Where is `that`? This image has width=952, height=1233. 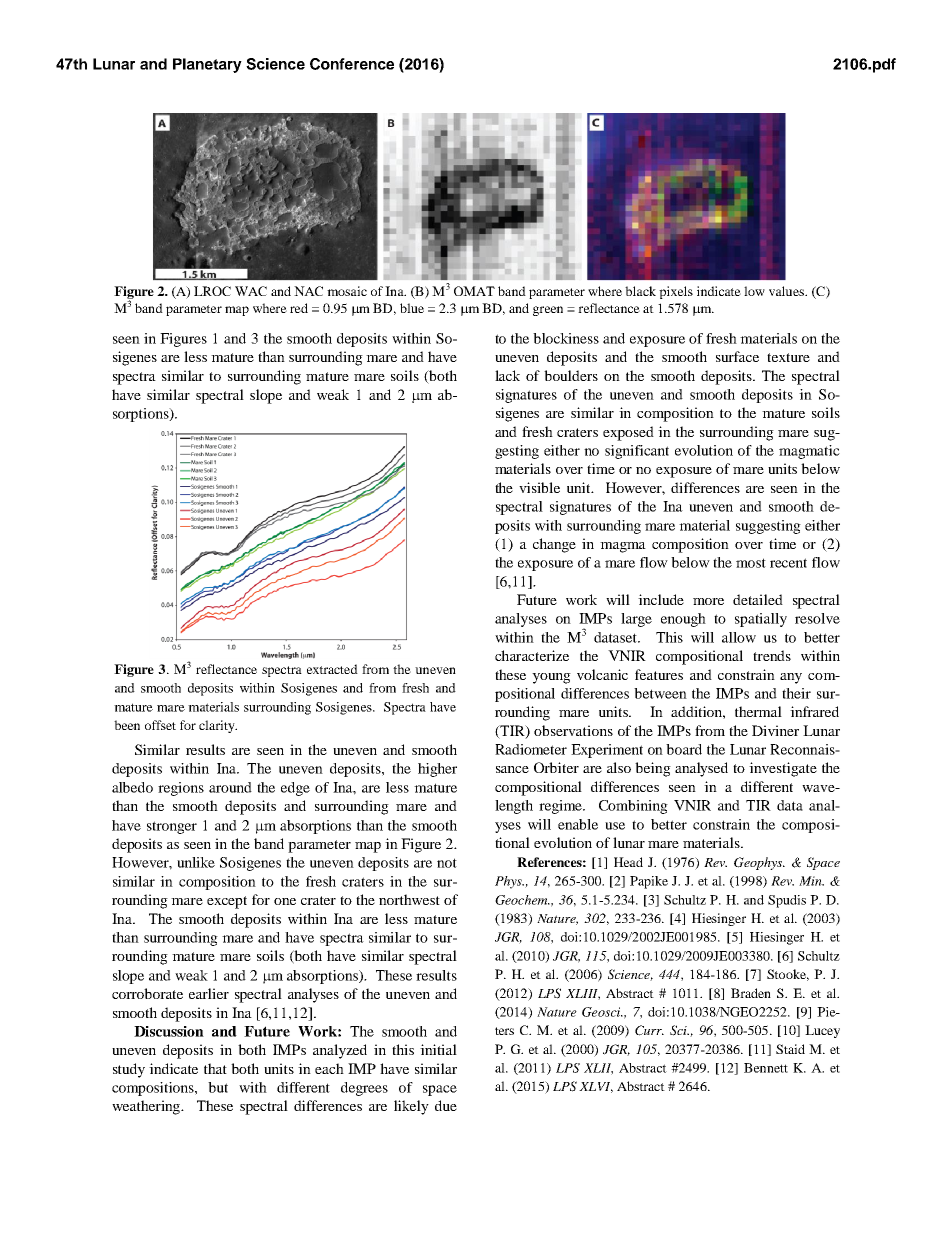
that is located at coordinates (215, 1068).
